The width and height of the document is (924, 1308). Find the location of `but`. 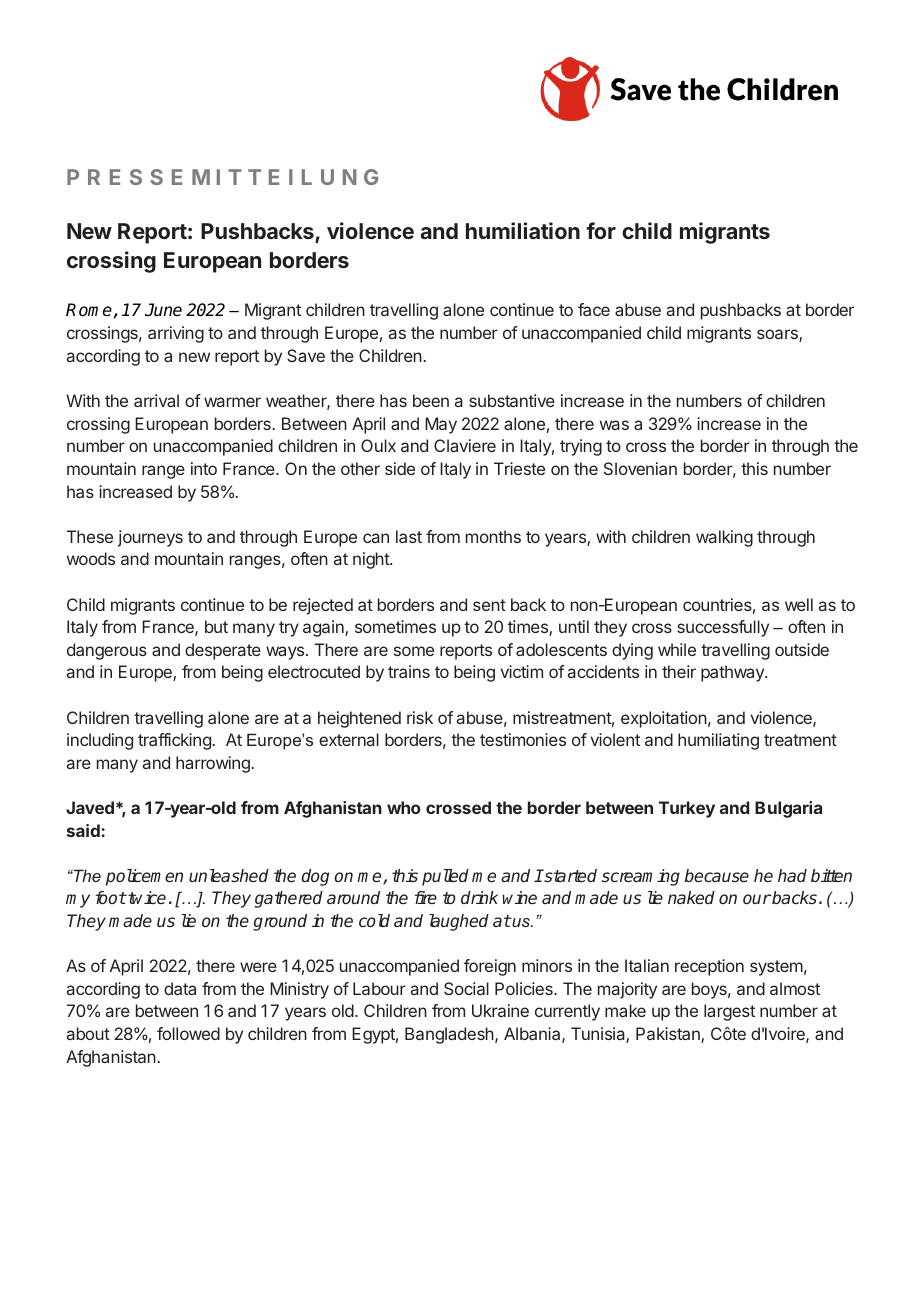

but is located at coordinates (216, 626).
